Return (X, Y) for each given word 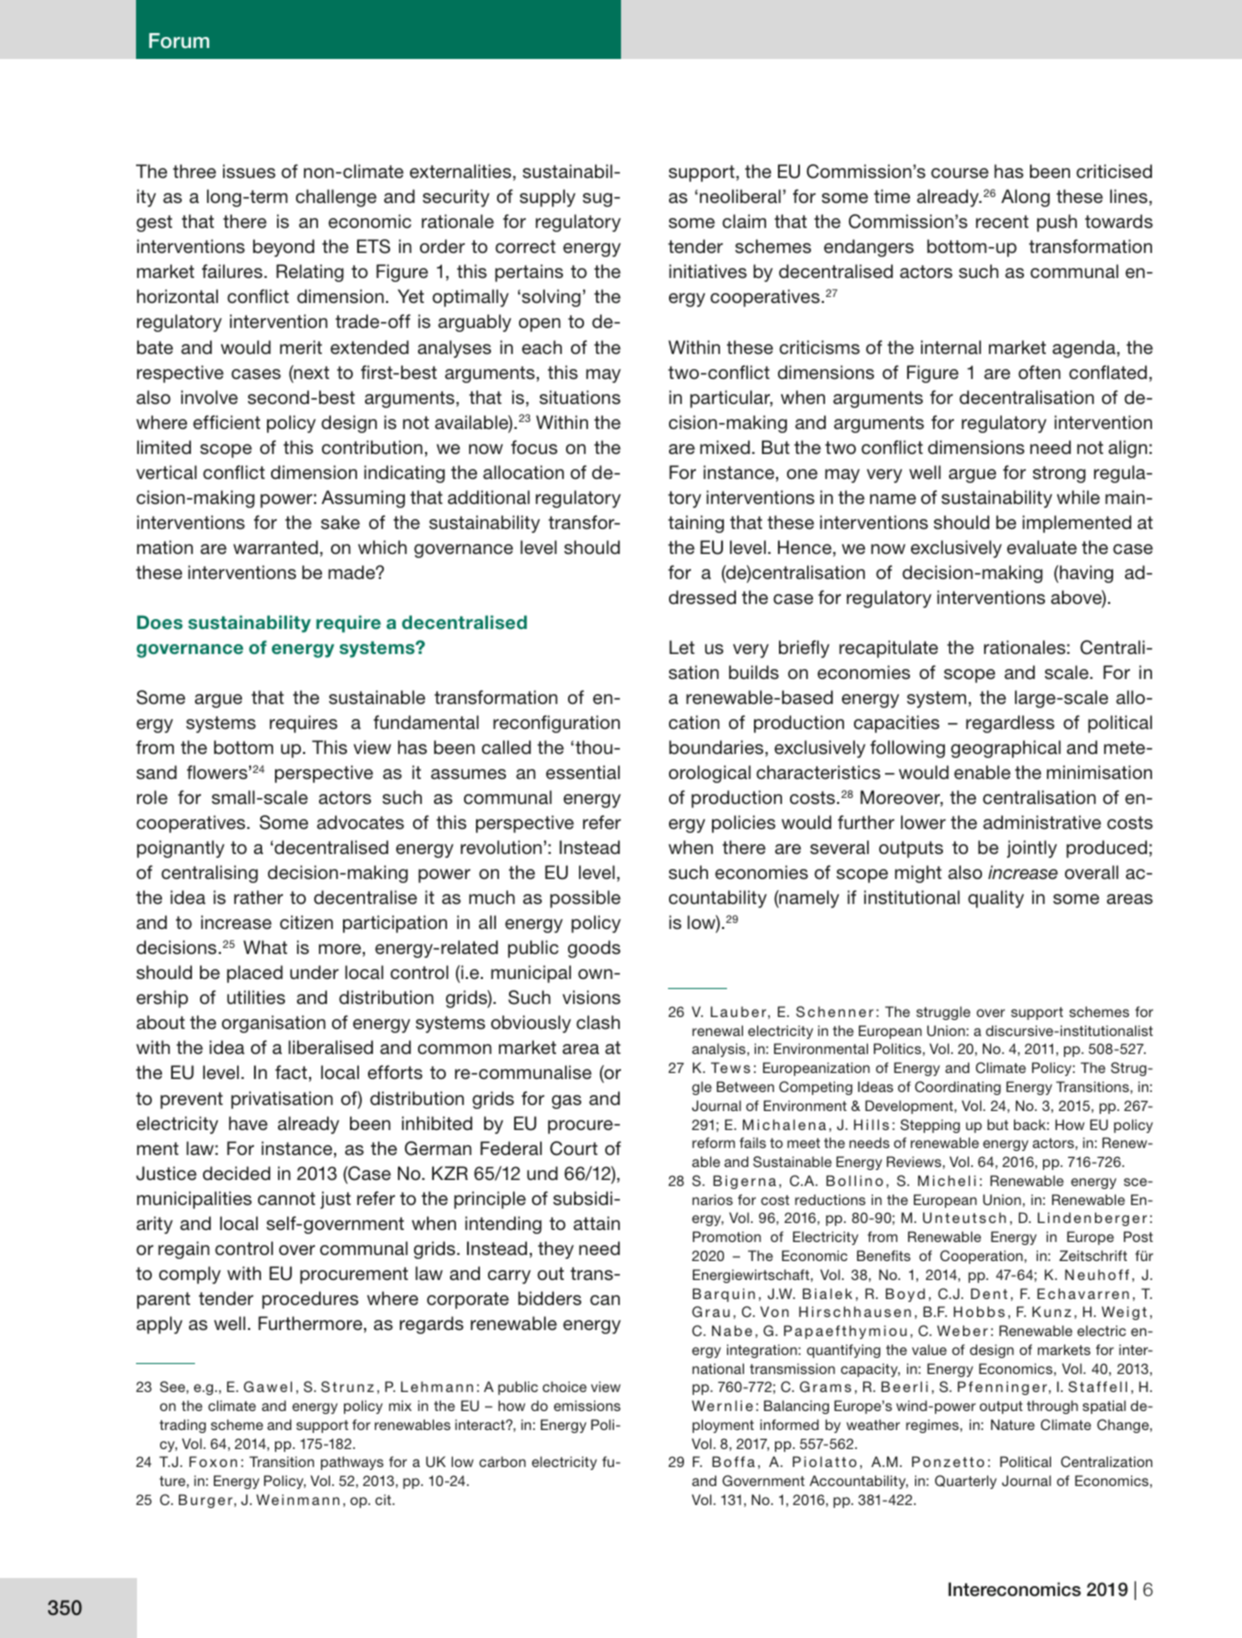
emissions (587, 1405)
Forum (179, 40)
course (960, 173)
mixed (725, 447)
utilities (256, 997)
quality (996, 899)
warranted (275, 547)
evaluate (1042, 547)
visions (591, 997)
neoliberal (740, 196)
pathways (352, 1463)
